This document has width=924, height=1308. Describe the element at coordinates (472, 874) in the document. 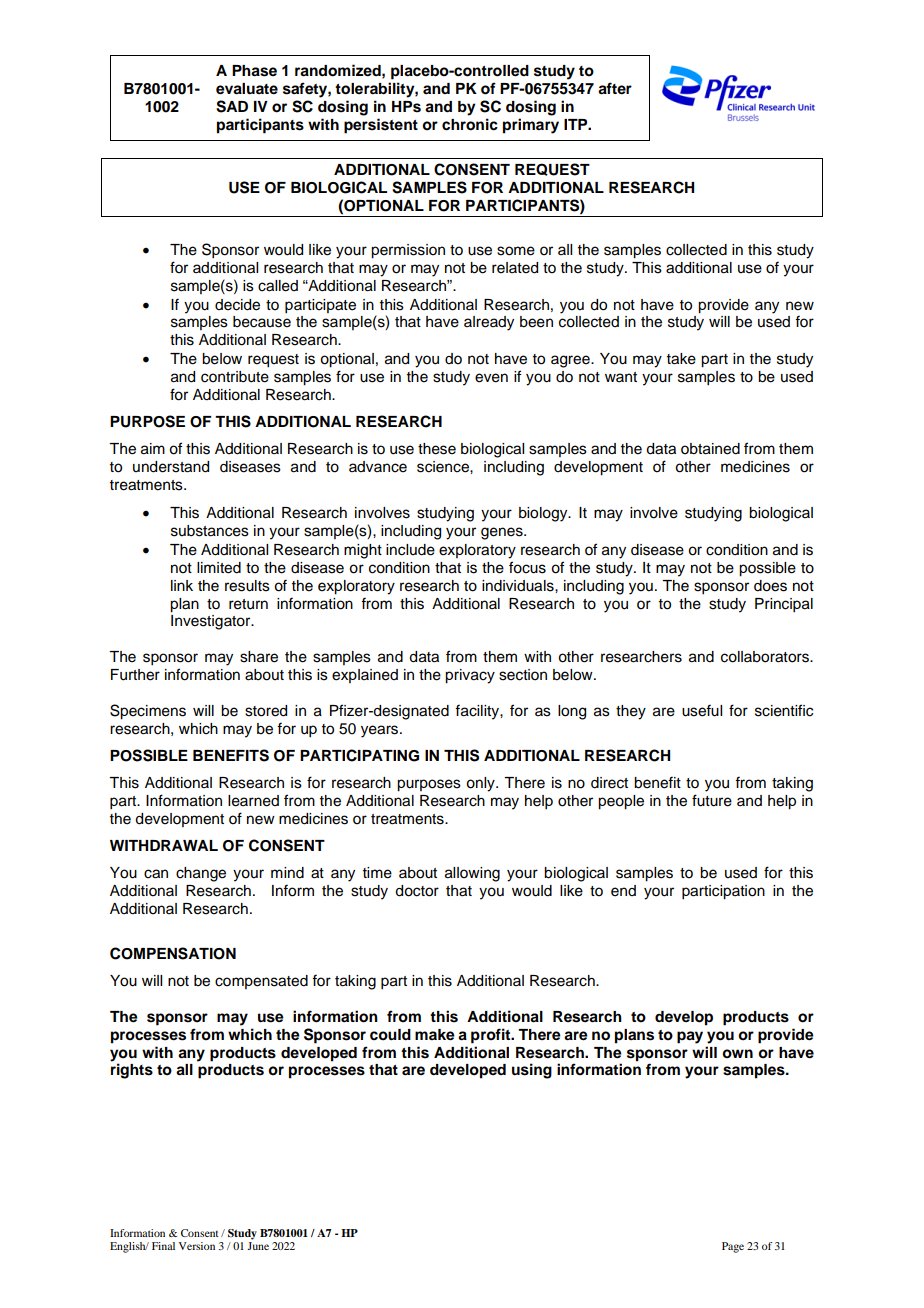

I see `allowing` at that location.
